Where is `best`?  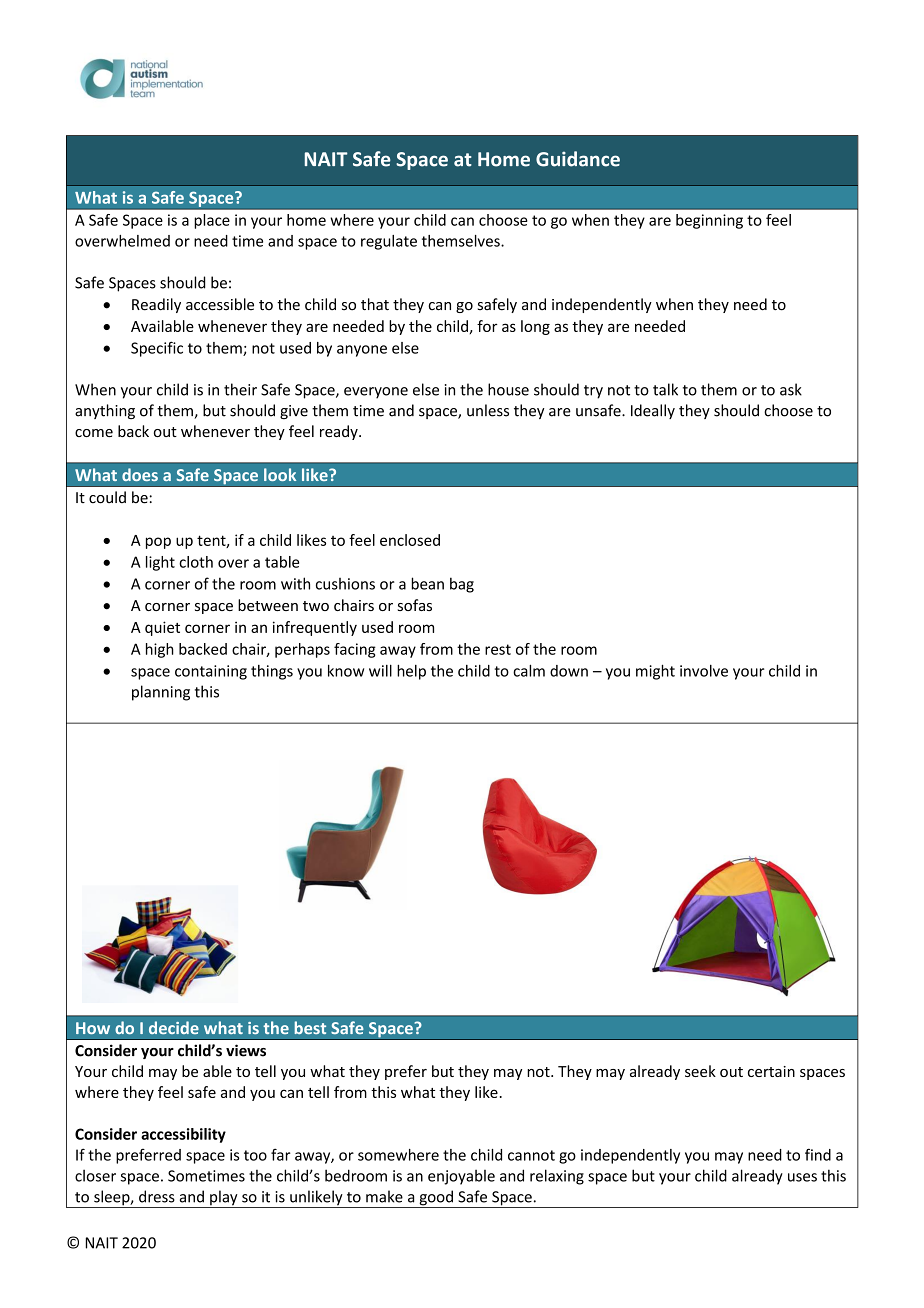 best is located at coordinates (310, 1027).
